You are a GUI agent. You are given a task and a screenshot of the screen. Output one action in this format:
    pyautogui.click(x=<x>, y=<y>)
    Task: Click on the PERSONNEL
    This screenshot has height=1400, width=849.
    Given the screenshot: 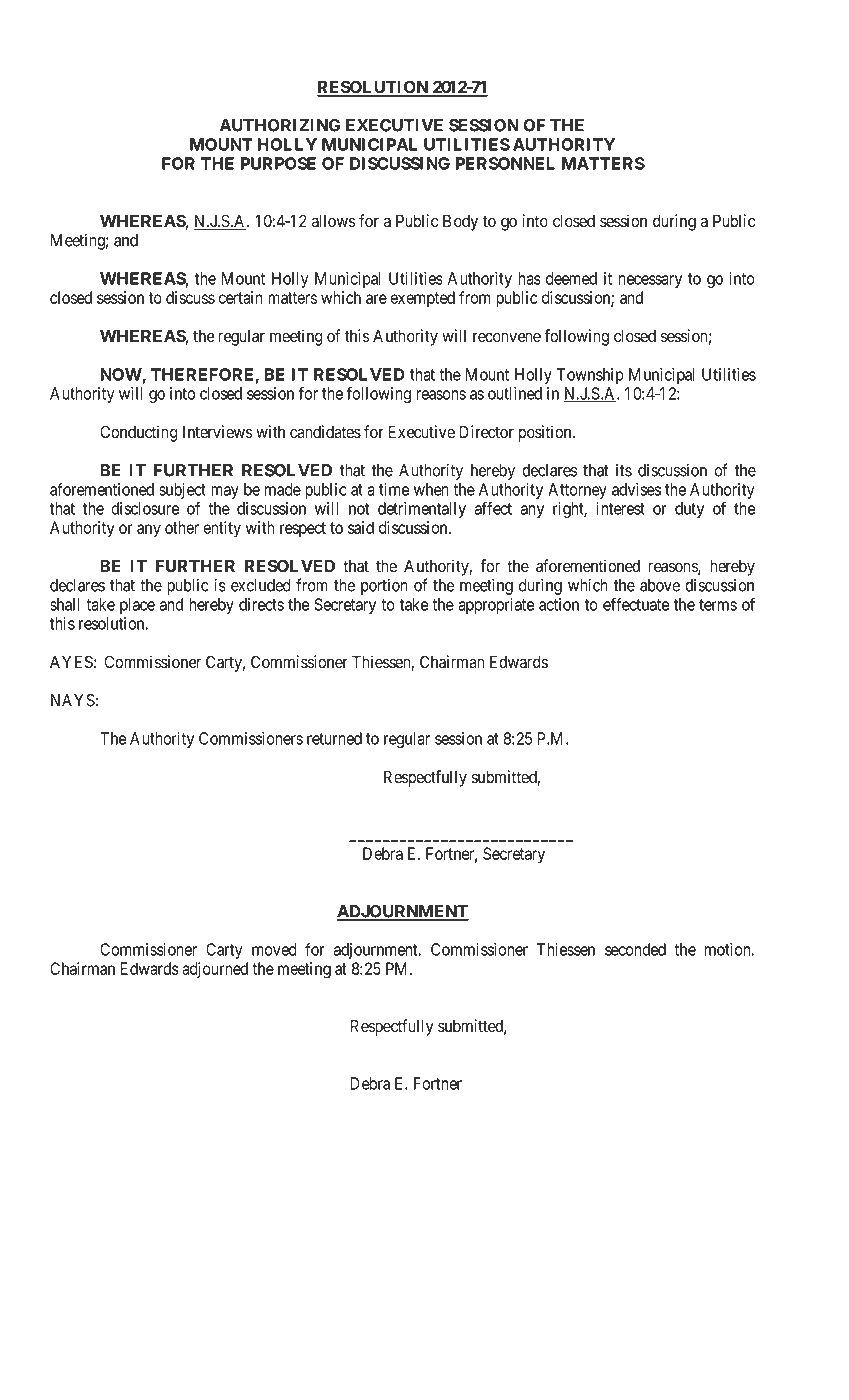 What is the action you would take?
    pyautogui.click(x=505, y=163)
